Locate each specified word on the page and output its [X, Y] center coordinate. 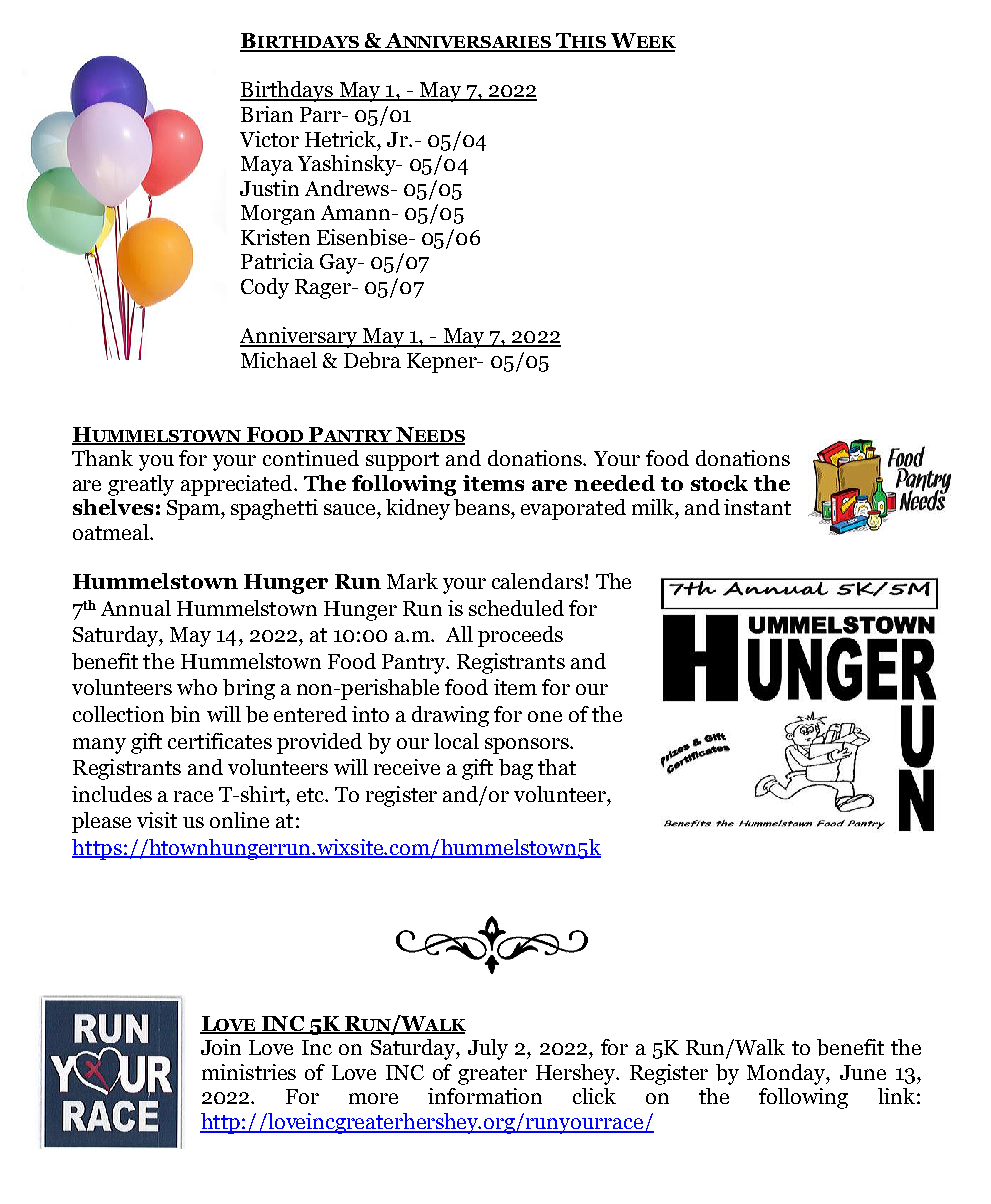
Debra [372, 360]
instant [757, 507]
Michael [279, 360]
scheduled [516, 608]
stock [719, 483]
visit [157, 820]
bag [516, 769]
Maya [267, 166]
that [557, 767]
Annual [136, 608]
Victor [269, 139]
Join [221, 1047]
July [488, 1049]
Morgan [278, 215]
